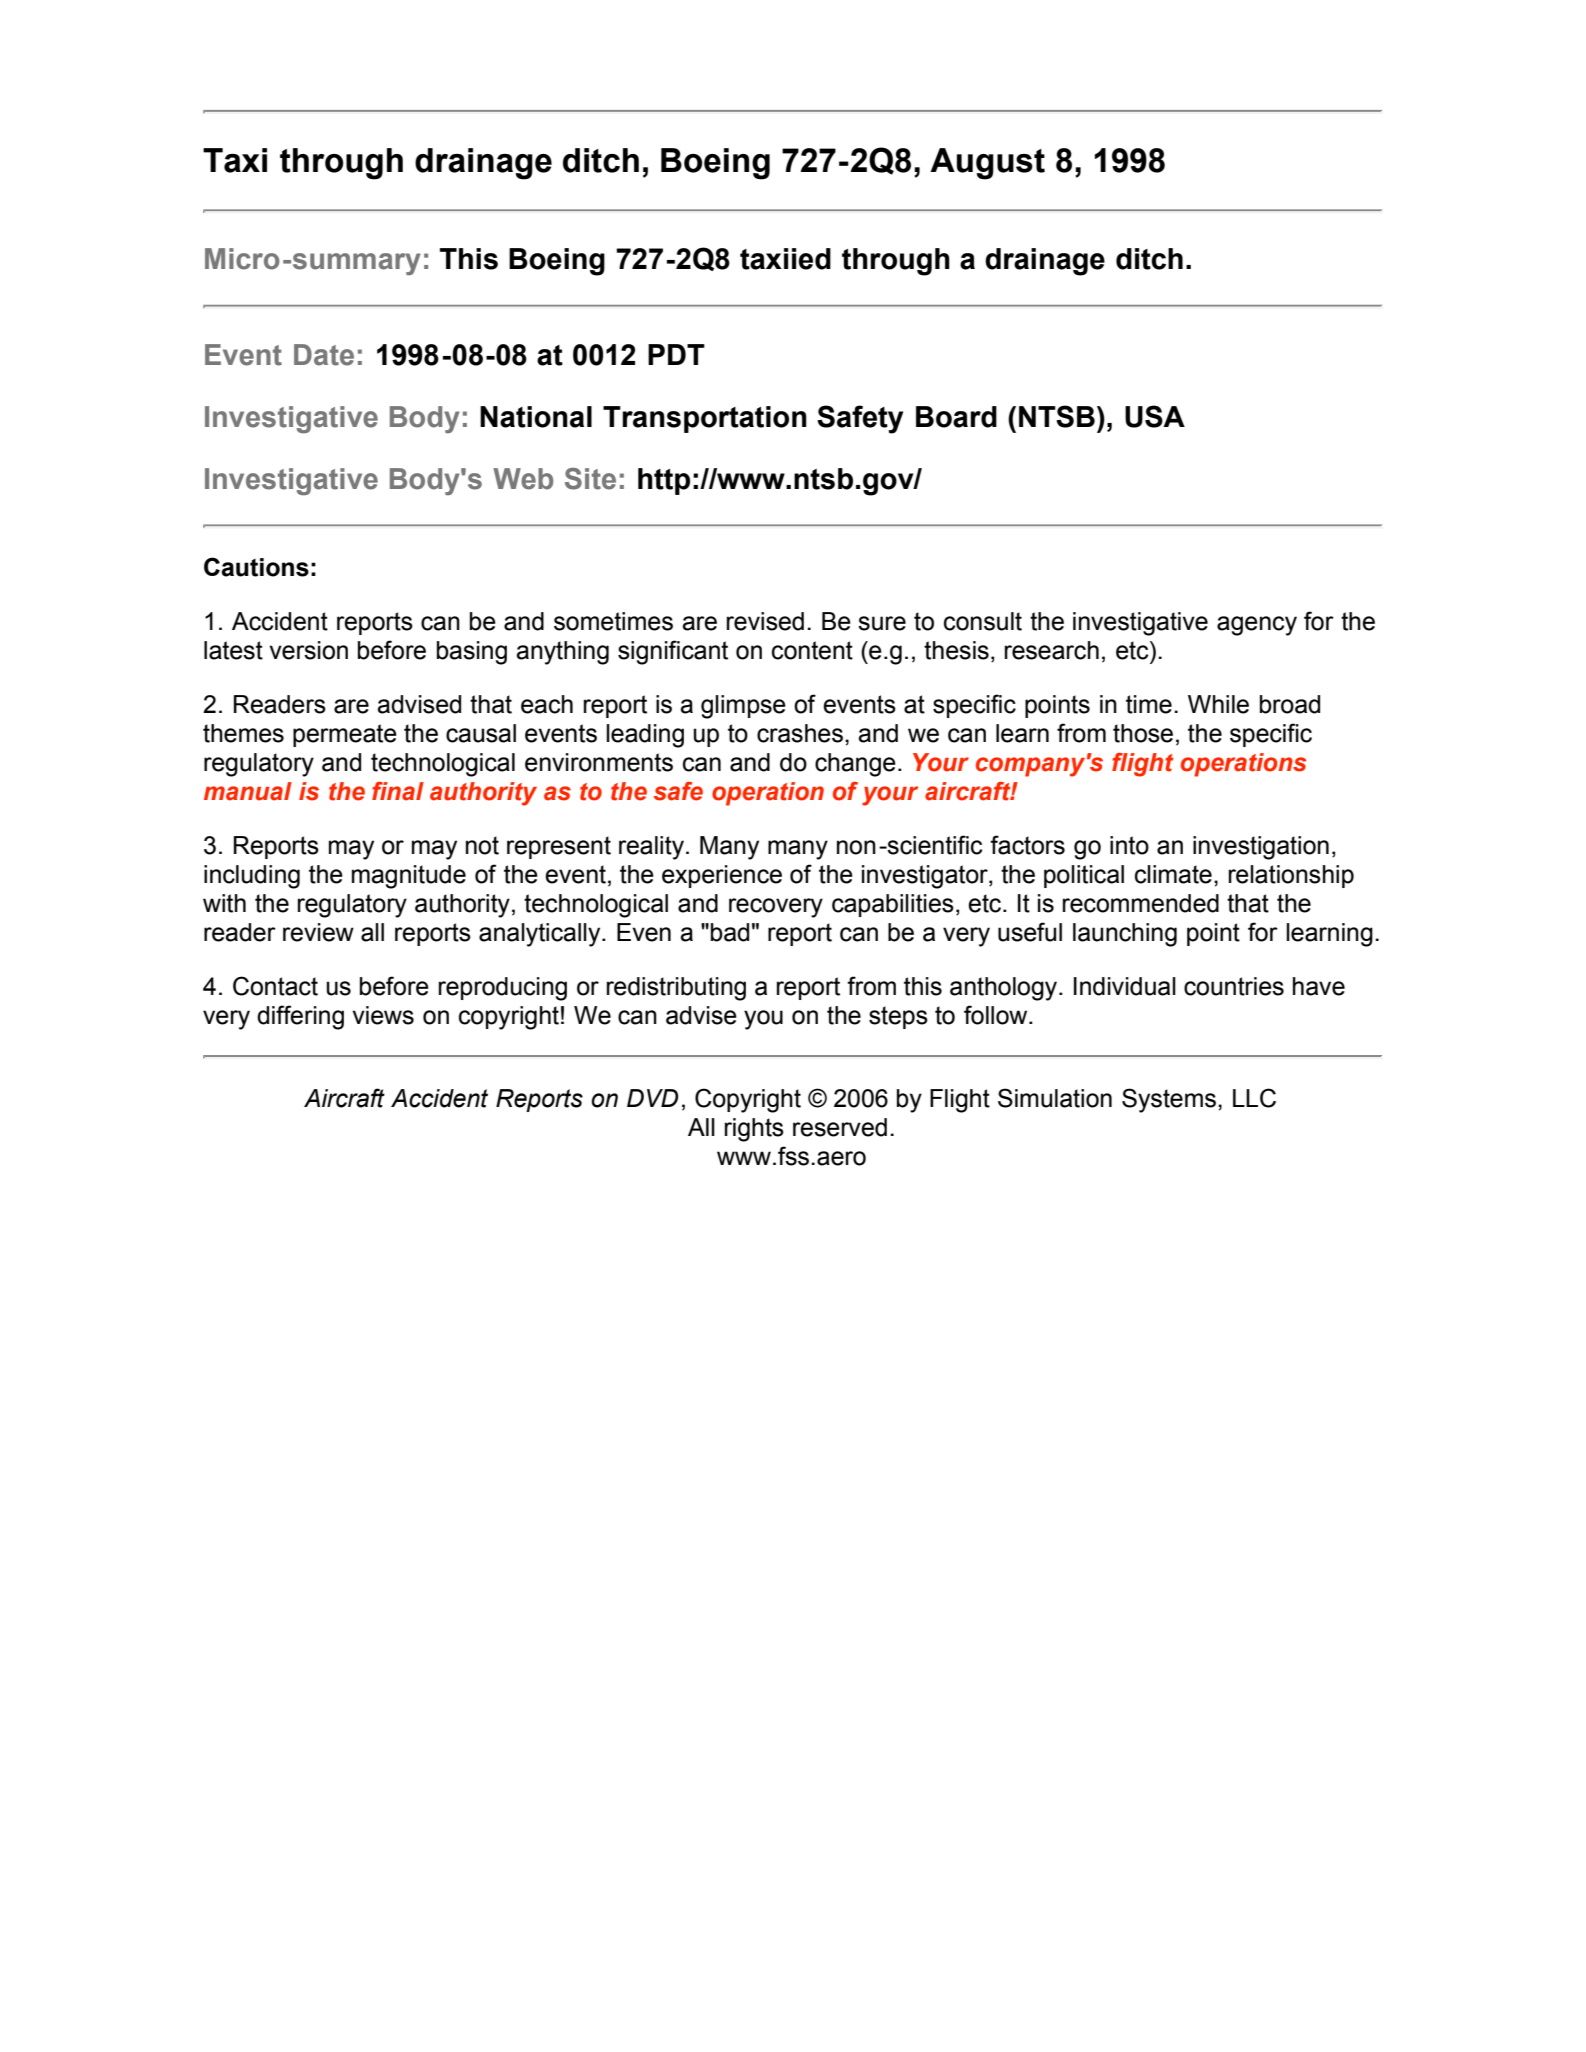  Describe the element at coordinates (1218, 704) in the screenshot. I see `While` at that location.
